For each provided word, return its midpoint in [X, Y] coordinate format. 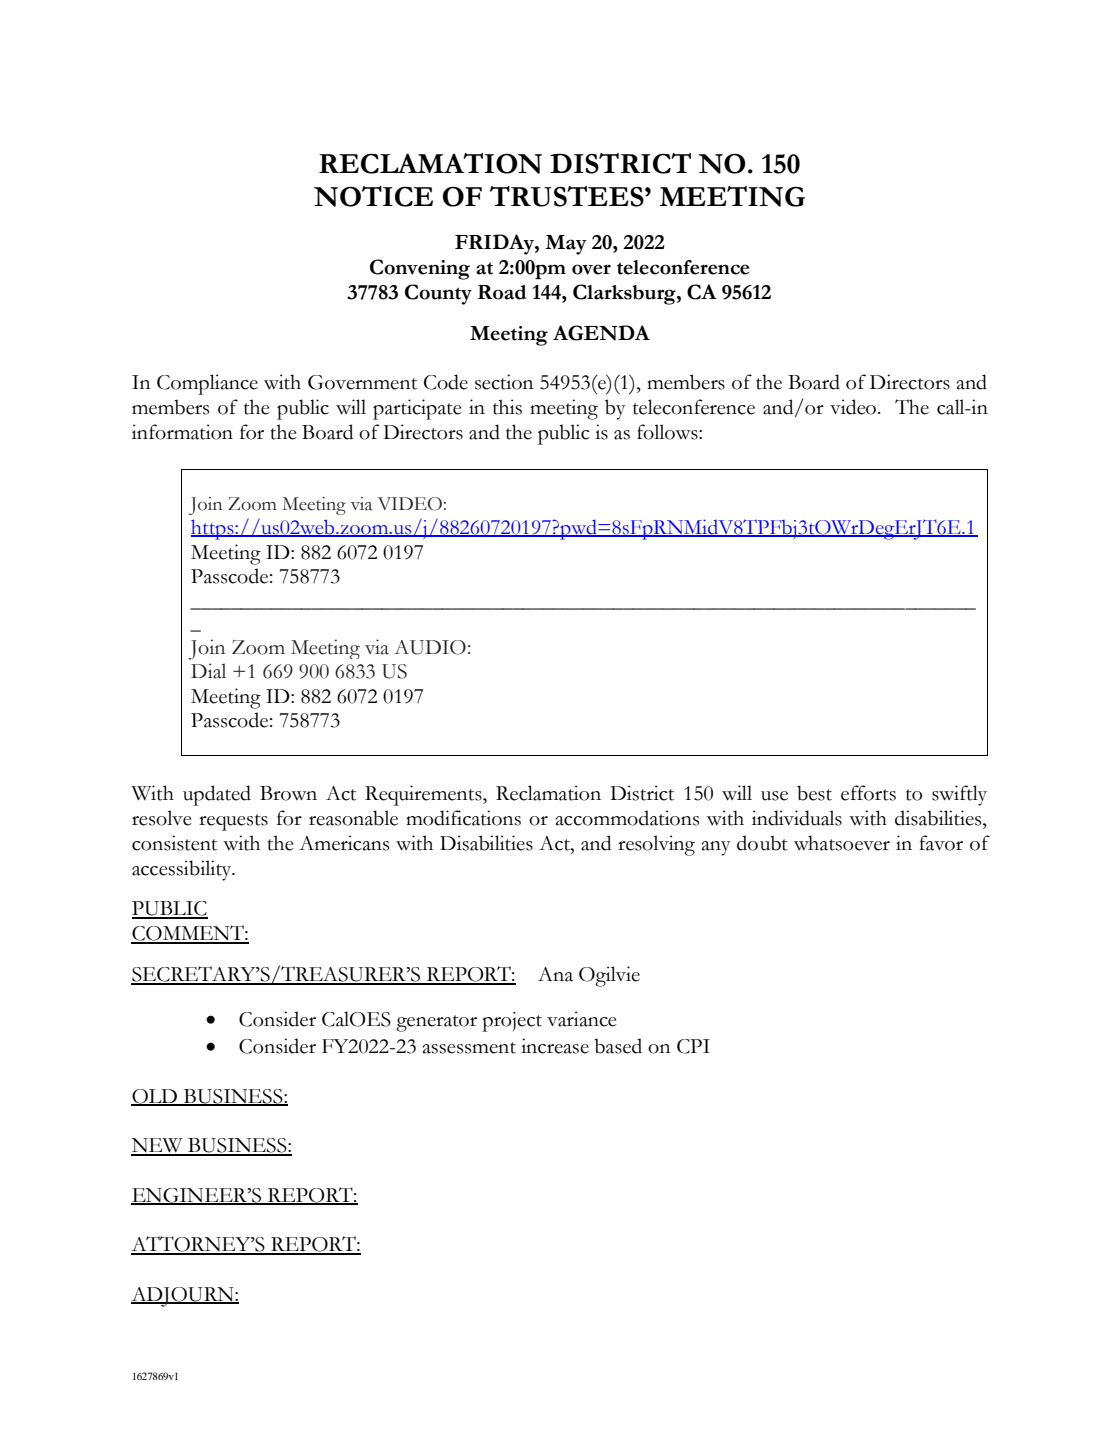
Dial [208, 671]
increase [555, 1046]
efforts [868, 793]
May [566, 245]
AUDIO [430, 647]
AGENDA [601, 333]
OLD [155, 1097]
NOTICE [373, 196]
